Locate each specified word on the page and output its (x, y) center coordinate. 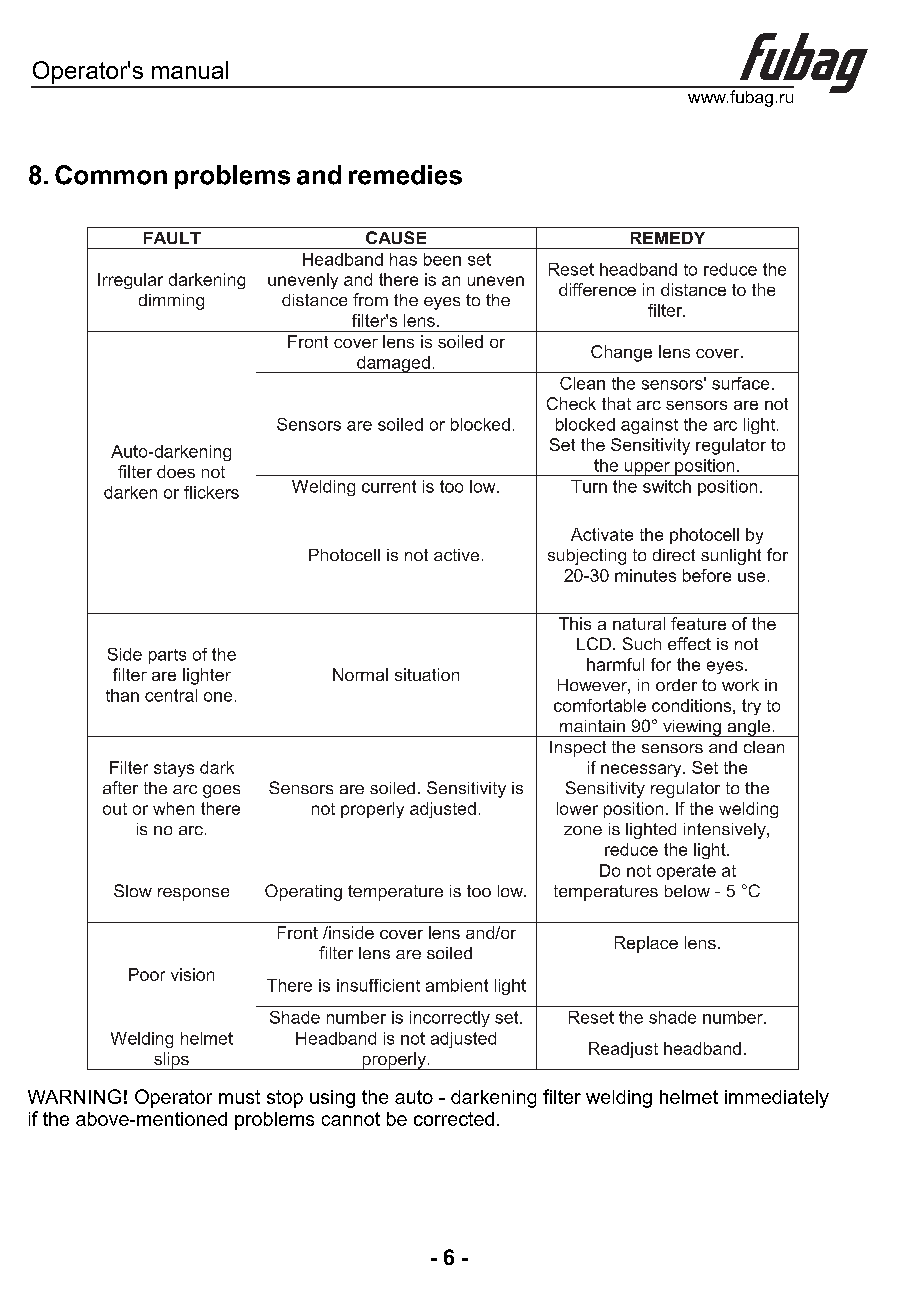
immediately (777, 1099)
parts (167, 656)
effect (689, 643)
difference (597, 289)
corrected (454, 1119)
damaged (393, 364)
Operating (303, 892)
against (649, 426)
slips (171, 1061)
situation (427, 674)
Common (111, 175)
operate (686, 872)
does (176, 471)
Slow (133, 890)
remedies (405, 175)
